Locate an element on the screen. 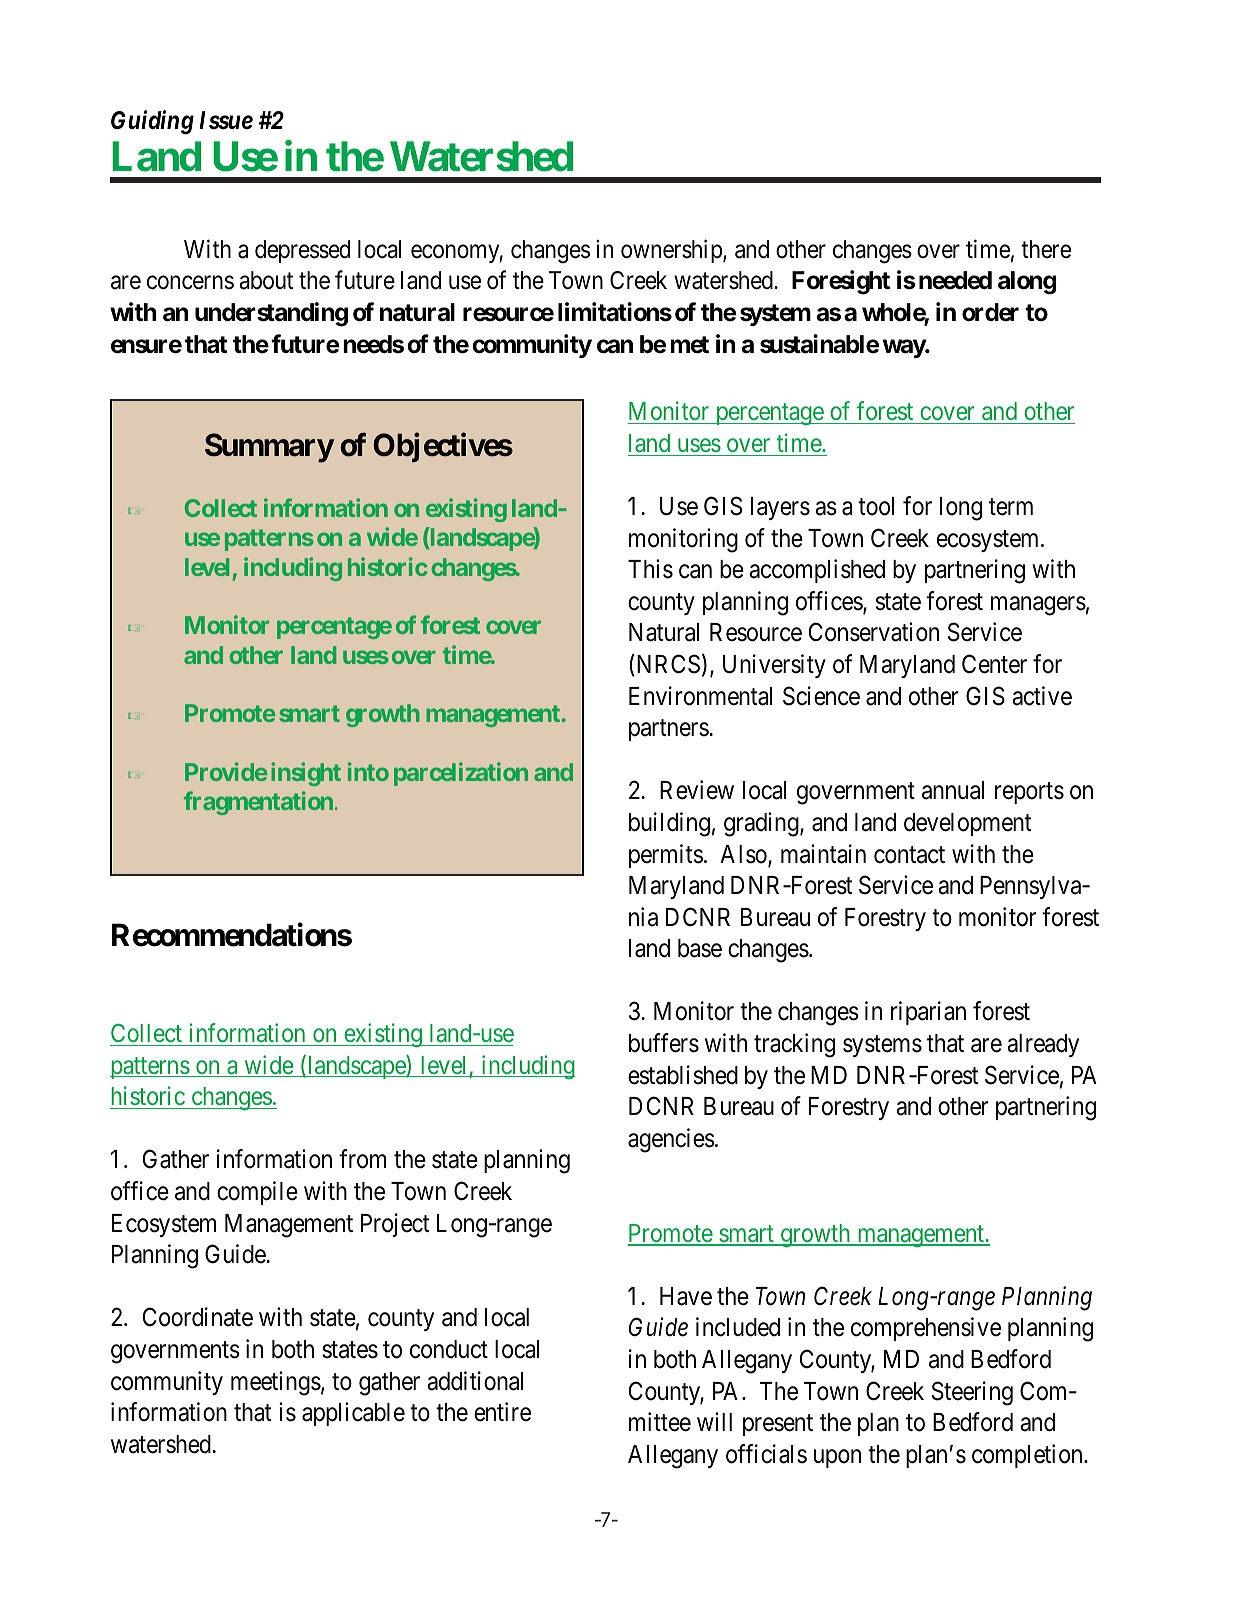  Issue is located at coordinates (226, 120).
